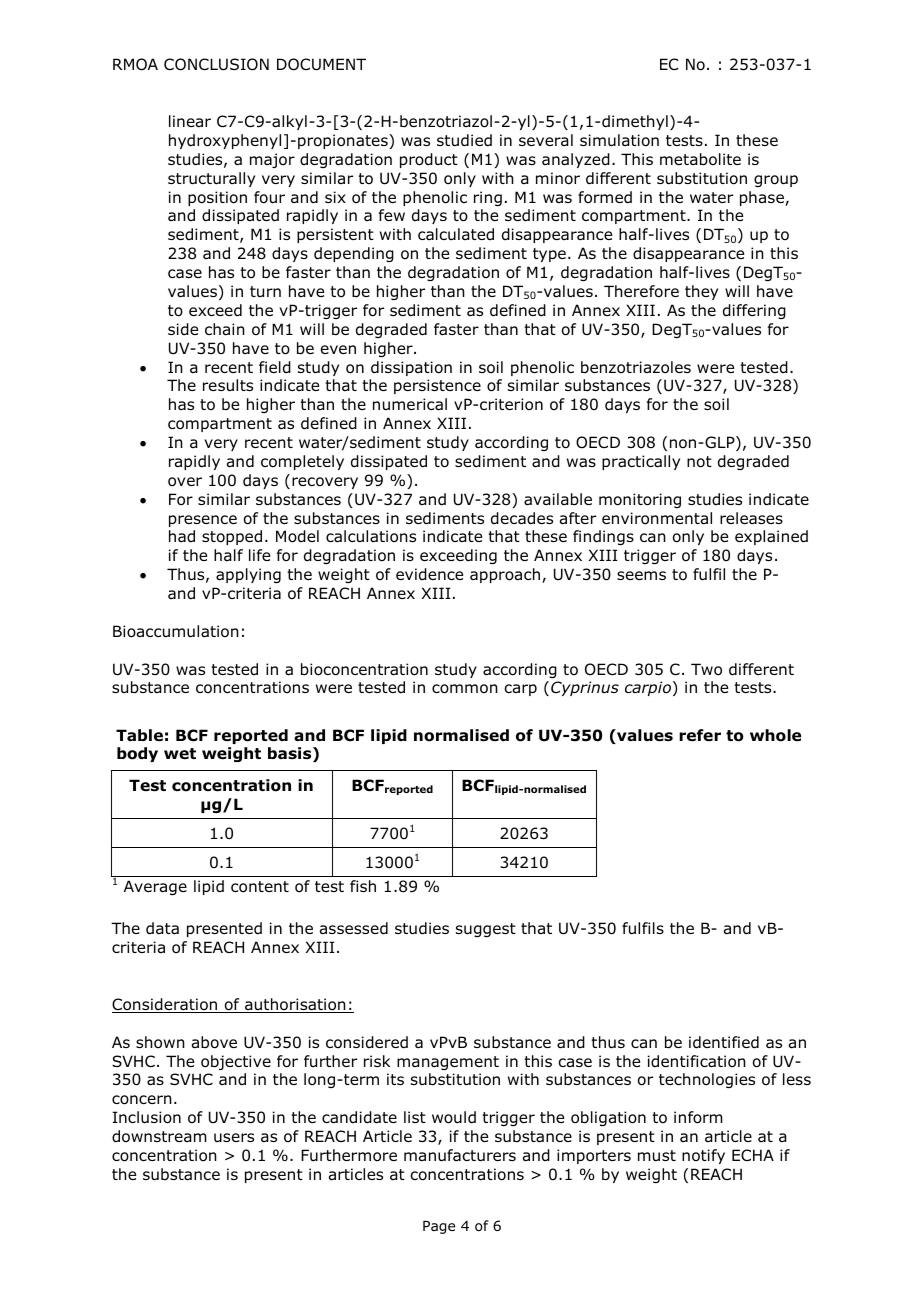  What do you see at coordinates (234, 1138) in the screenshot?
I see `users` at bounding box center [234, 1138].
